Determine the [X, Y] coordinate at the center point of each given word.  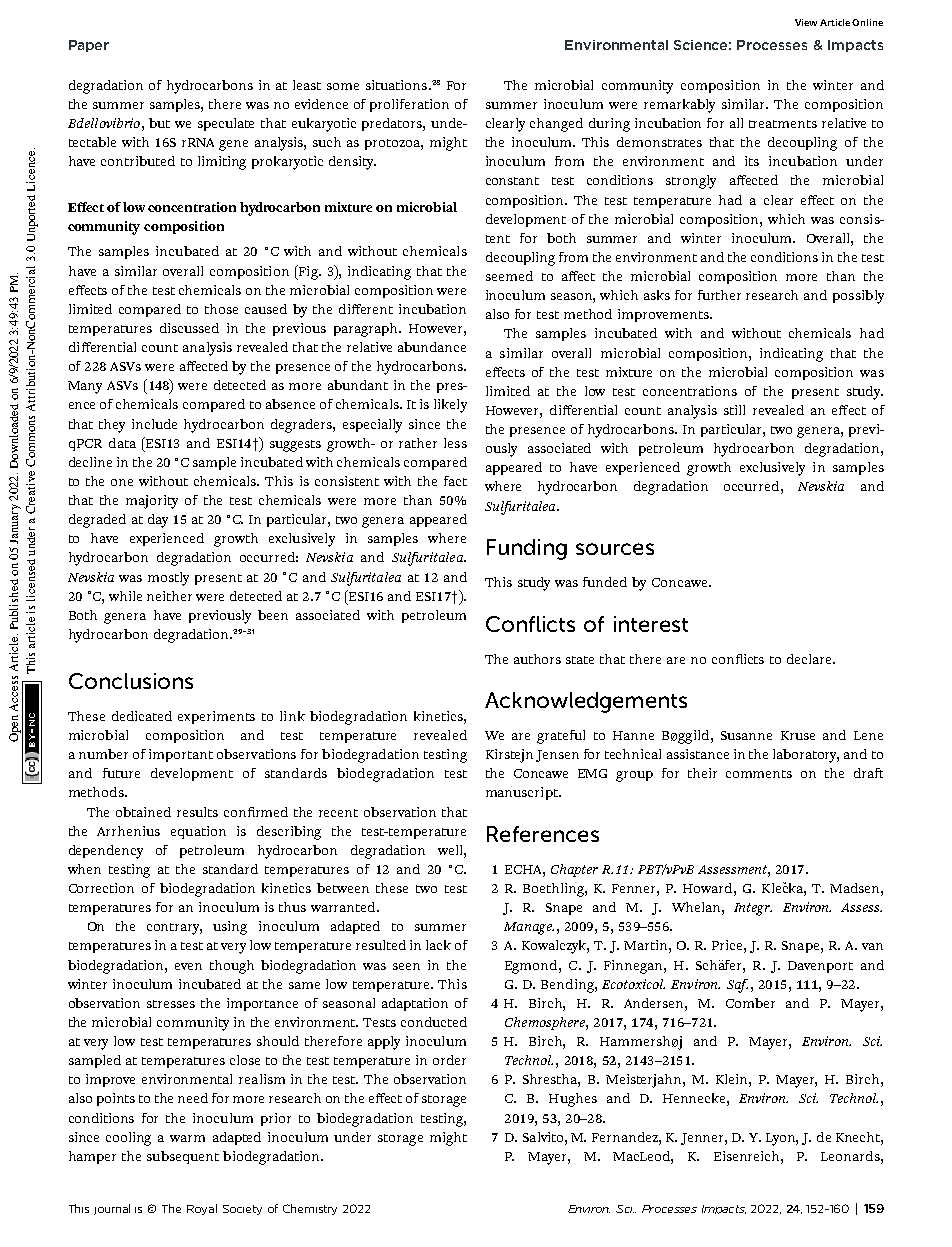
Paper [89, 46]
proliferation [409, 105]
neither [169, 596]
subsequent [183, 1157]
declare [810, 659]
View [806, 22]
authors [537, 659]
